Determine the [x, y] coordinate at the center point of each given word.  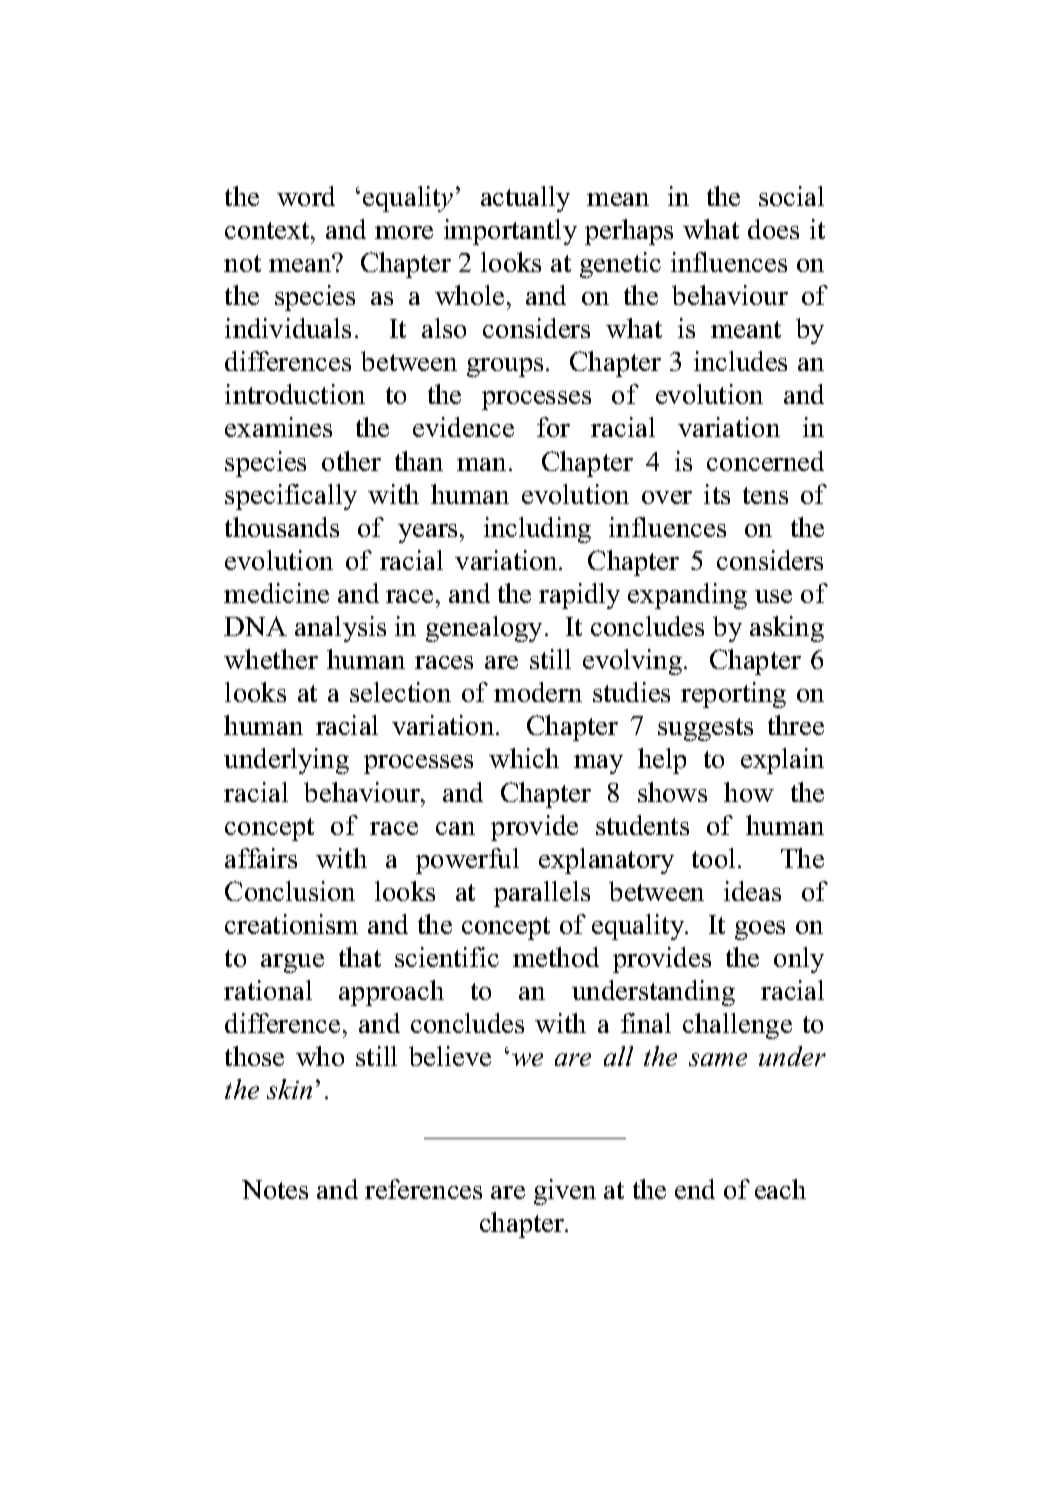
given [565, 1192]
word [306, 196]
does [773, 229]
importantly [510, 232]
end [695, 1189]
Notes [275, 1189]
